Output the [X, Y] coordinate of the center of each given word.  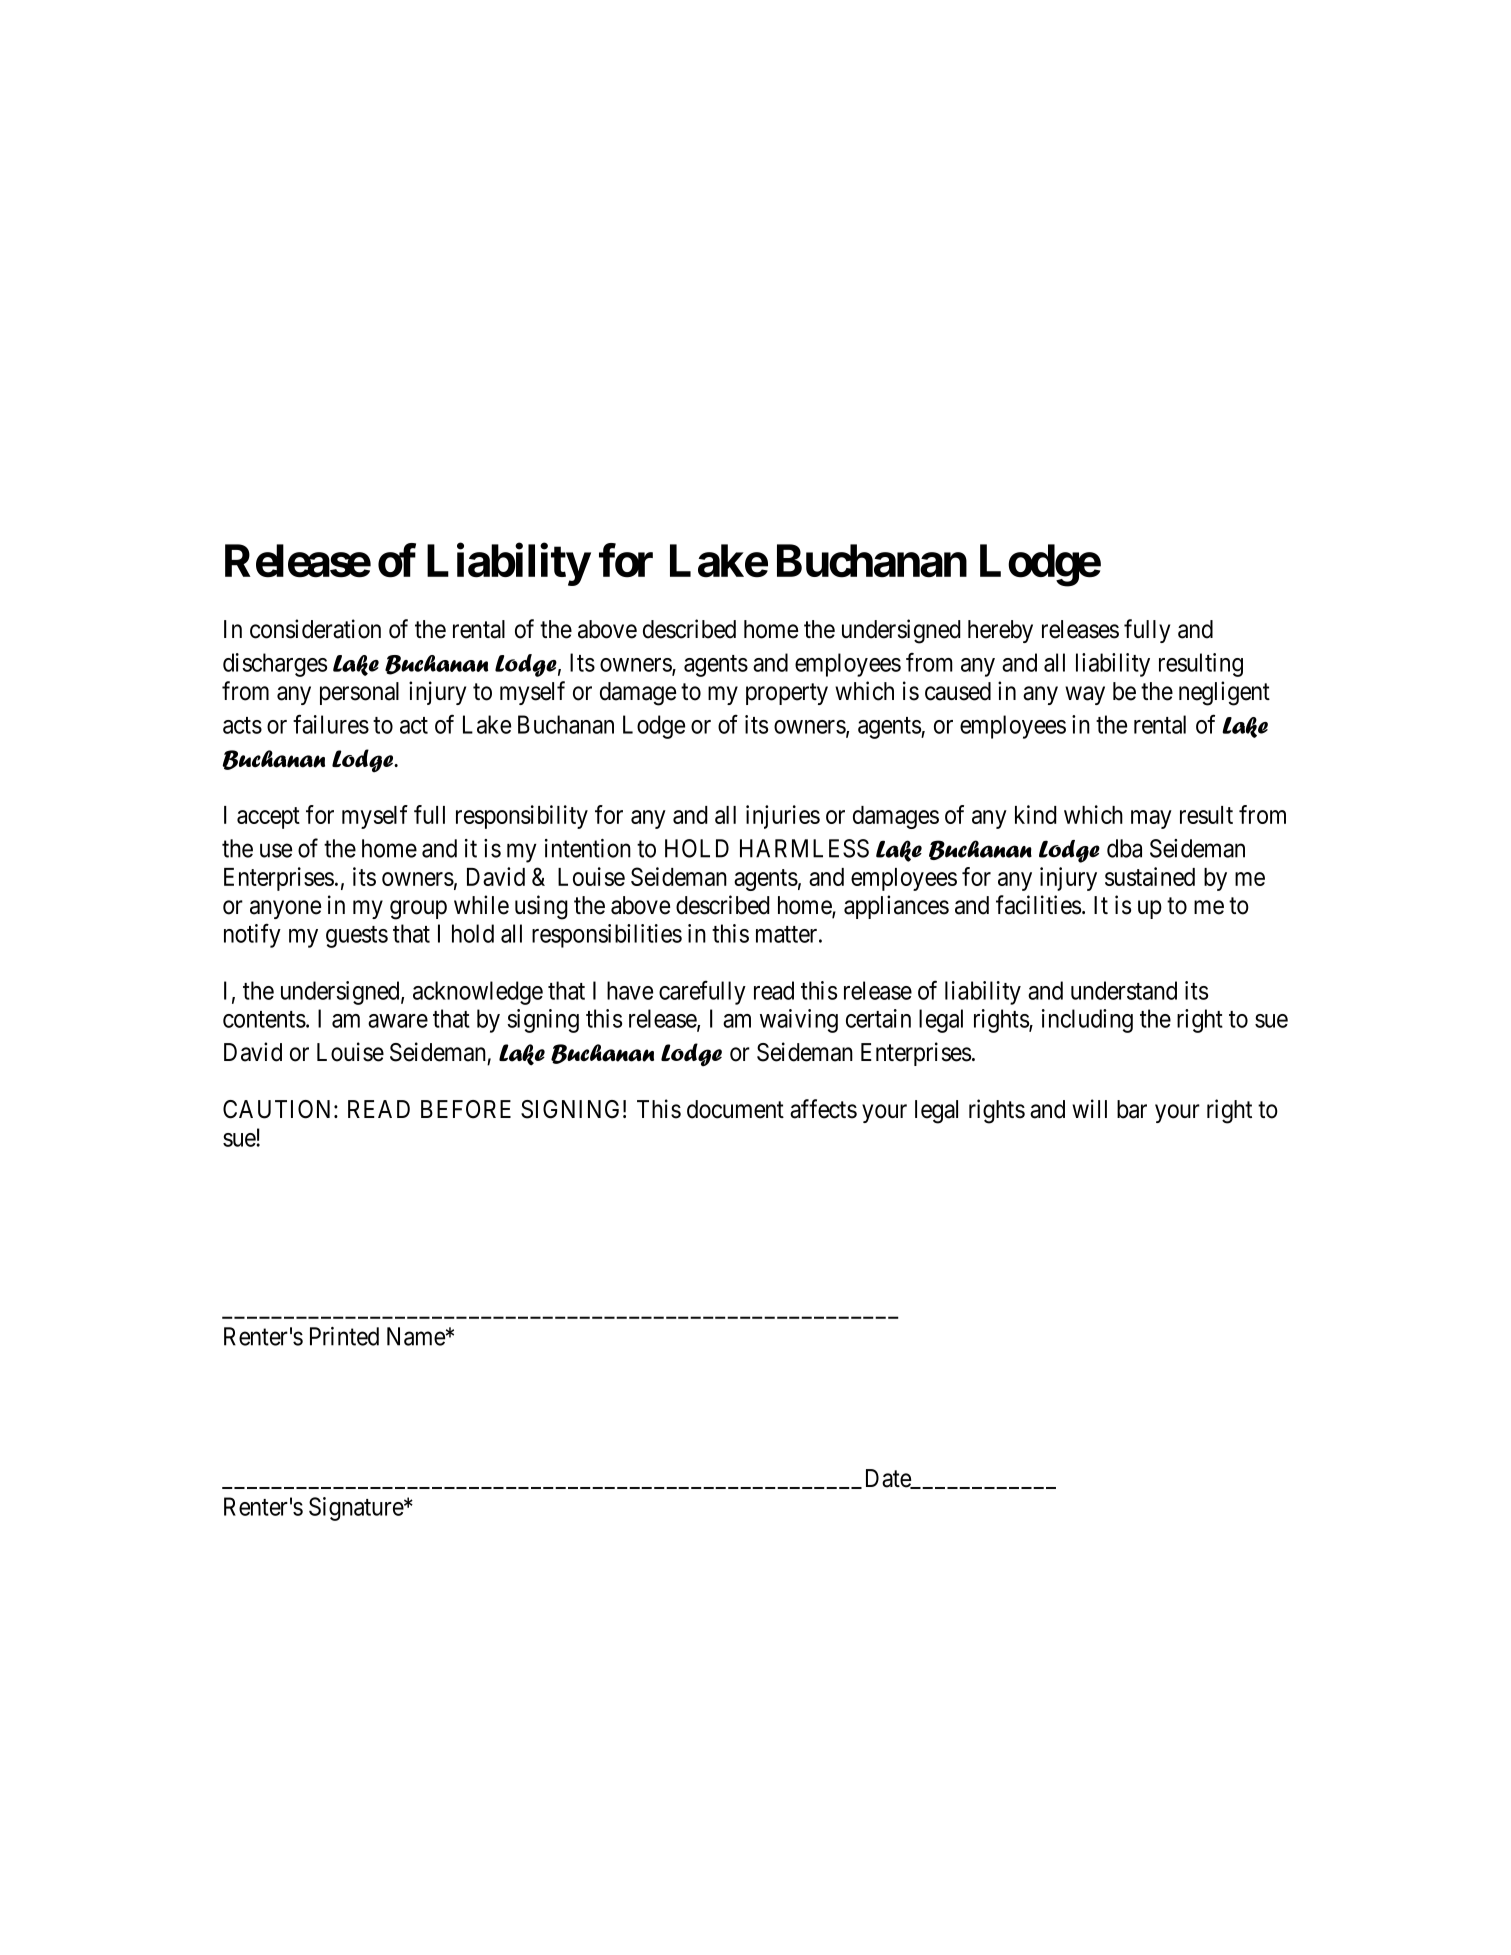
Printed [344, 1336]
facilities [1038, 905]
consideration [315, 629]
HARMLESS [804, 848]
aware [398, 1021]
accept [268, 818]
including [1087, 1021]
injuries [783, 817]
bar [1132, 1109]
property [787, 694]
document [735, 1109]
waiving [799, 1021]
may [1151, 819]
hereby [1000, 631]
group [418, 910]
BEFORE [466, 1109]
